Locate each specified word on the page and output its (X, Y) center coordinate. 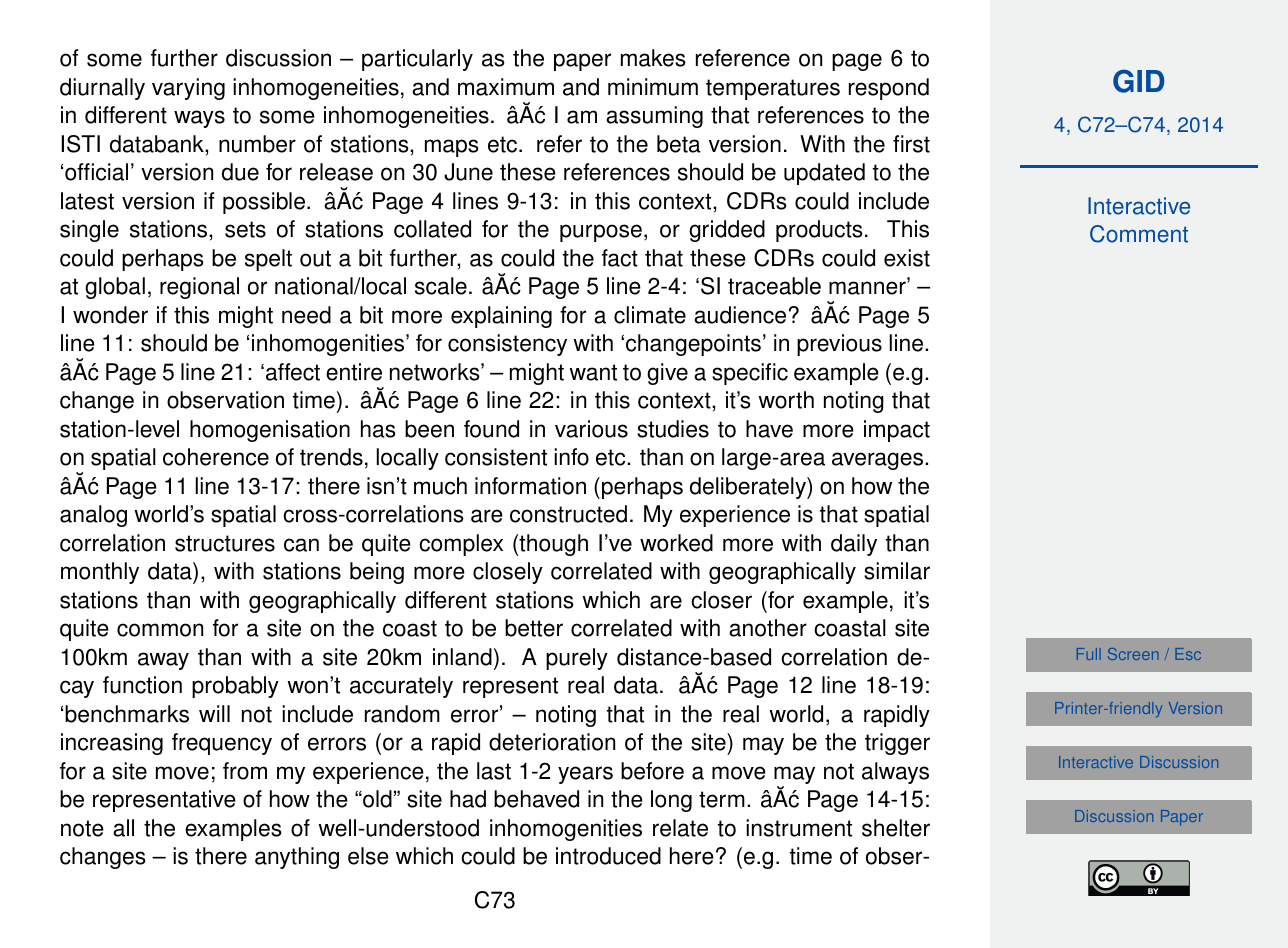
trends (331, 457)
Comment (1139, 234)
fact (620, 258)
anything (297, 858)
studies (673, 429)
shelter (896, 828)
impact (897, 431)
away (163, 661)
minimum (653, 87)
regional (199, 288)
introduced (608, 856)
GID (1138, 81)
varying (188, 89)
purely (577, 659)
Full (1089, 654)
